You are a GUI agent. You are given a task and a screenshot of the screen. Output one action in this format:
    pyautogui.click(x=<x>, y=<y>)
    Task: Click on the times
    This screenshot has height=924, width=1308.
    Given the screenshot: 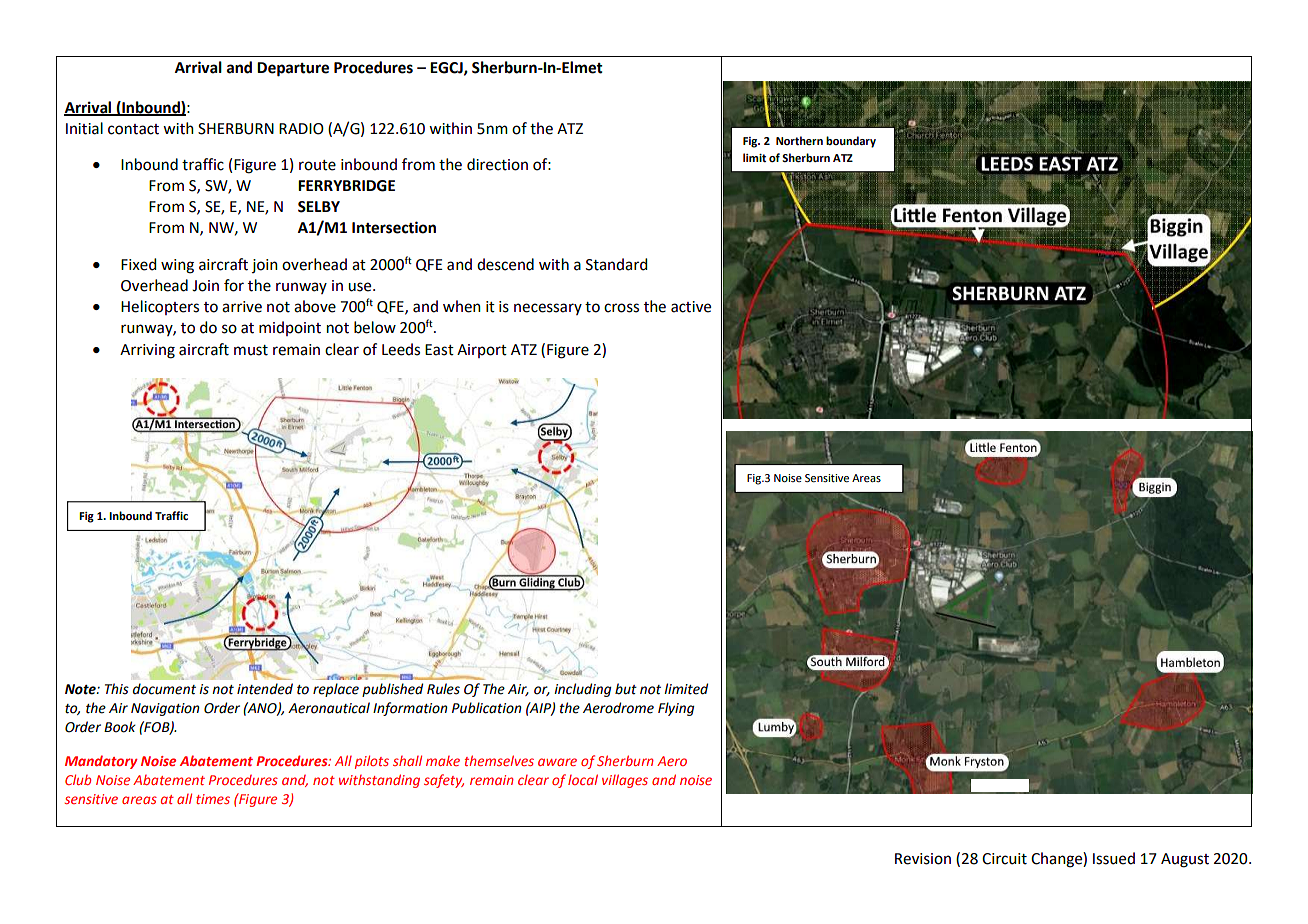 What is the action you would take?
    pyautogui.click(x=213, y=799)
